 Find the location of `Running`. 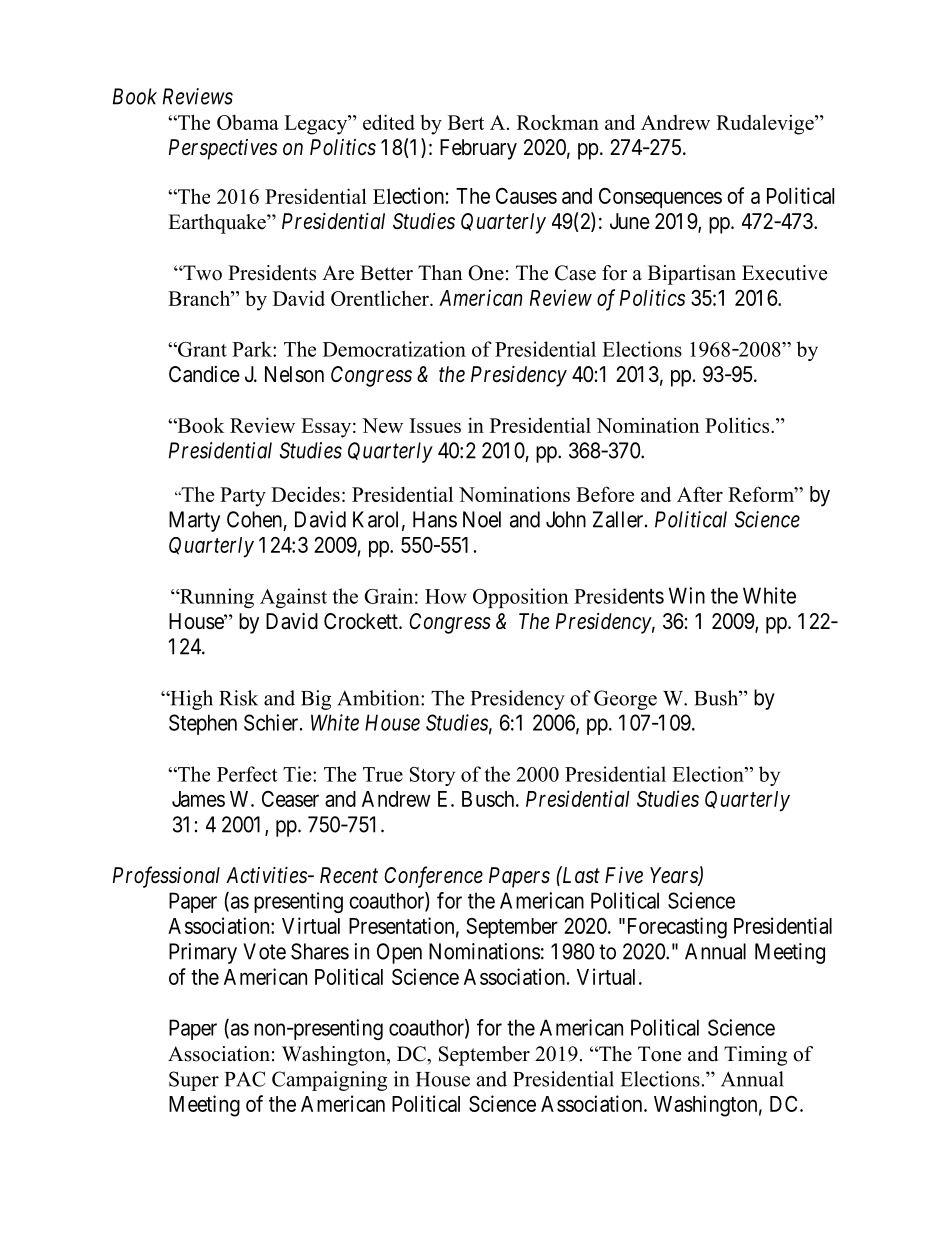

Running is located at coordinates (216, 598).
